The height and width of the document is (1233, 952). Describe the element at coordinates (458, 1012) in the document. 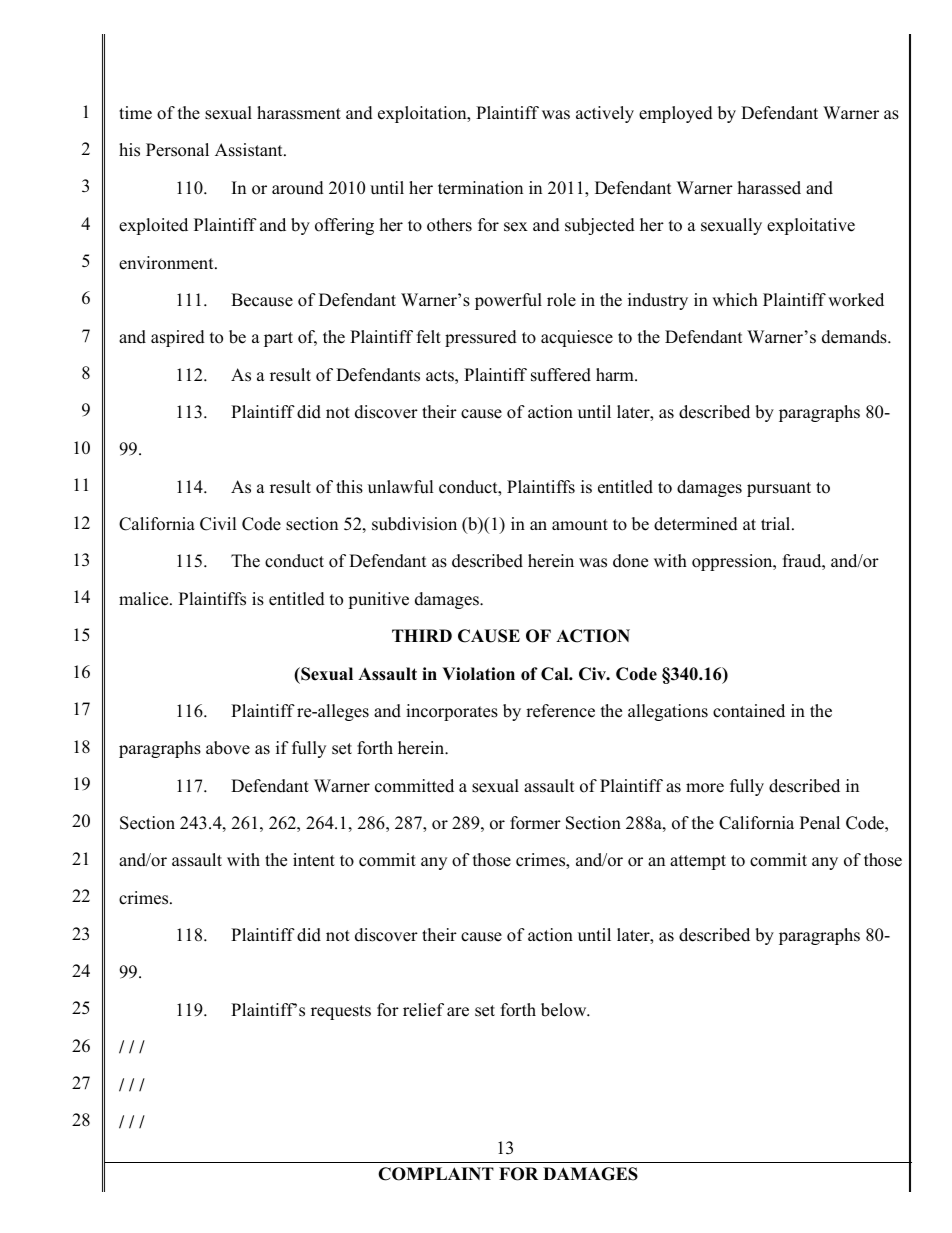

I see `are` at that location.
